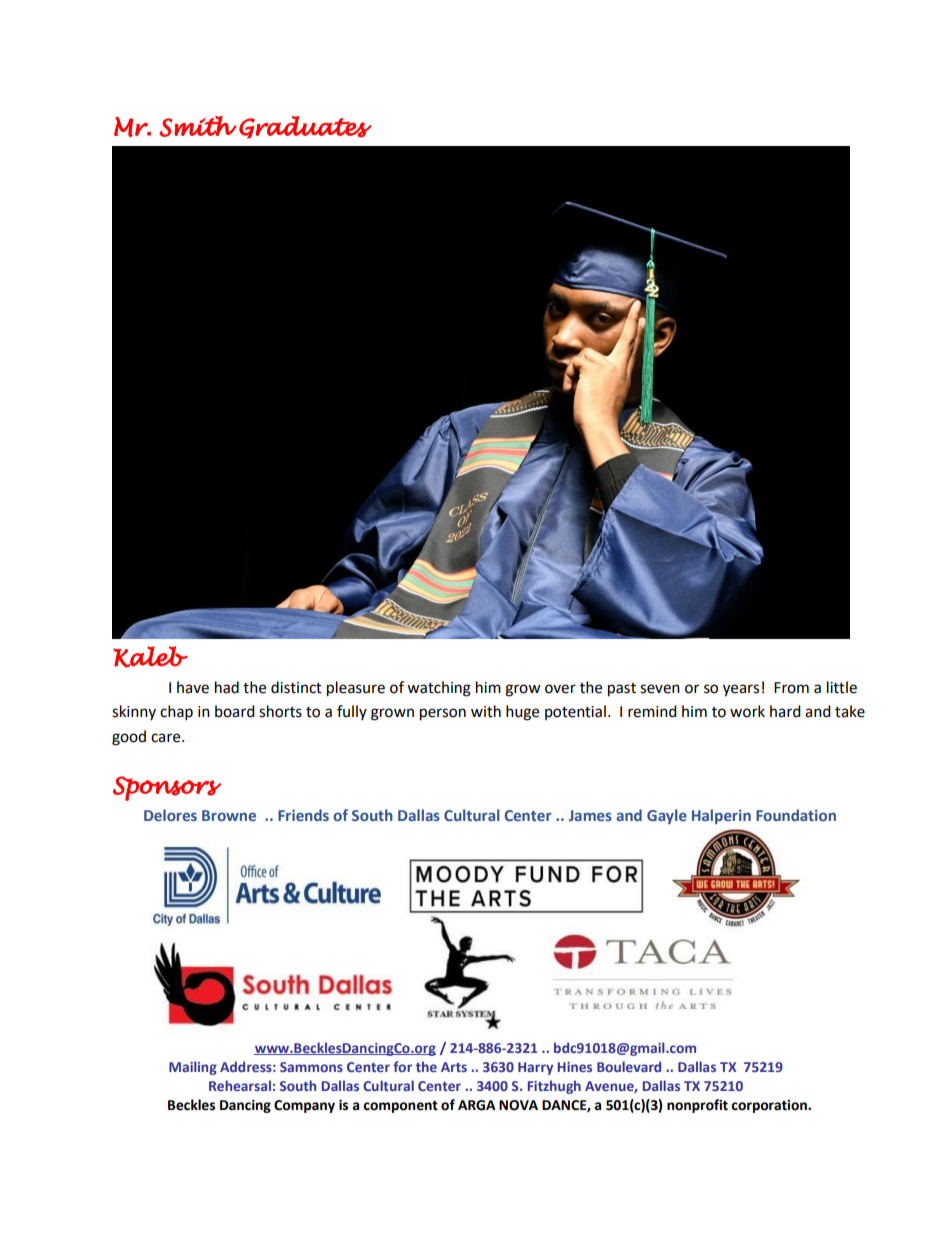 Image resolution: width=952 pixels, height=1233 pixels. What do you see at coordinates (486, 711) in the screenshot?
I see `with` at bounding box center [486, 711].
